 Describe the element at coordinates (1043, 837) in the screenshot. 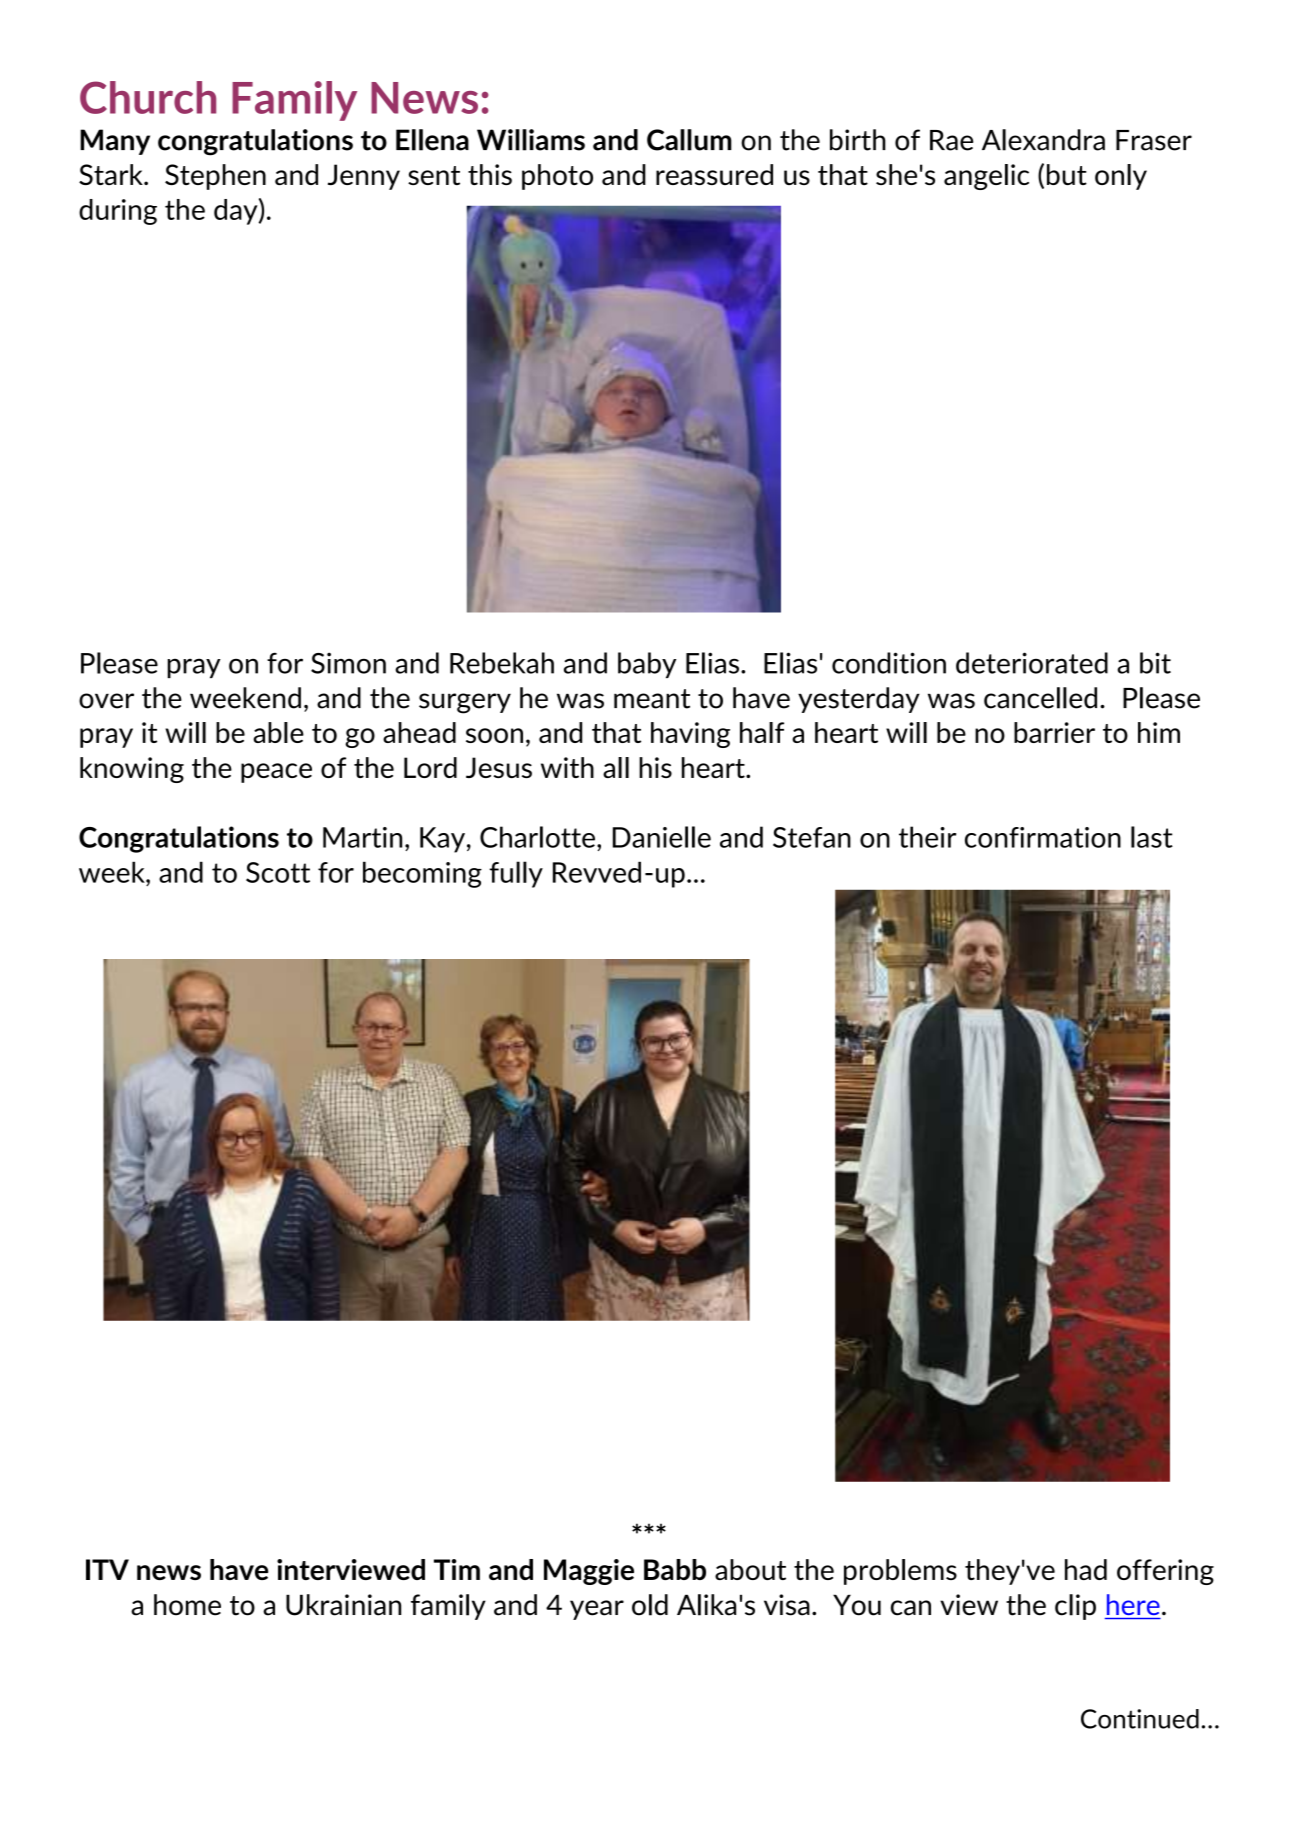

I see `confirmation` at that location.
